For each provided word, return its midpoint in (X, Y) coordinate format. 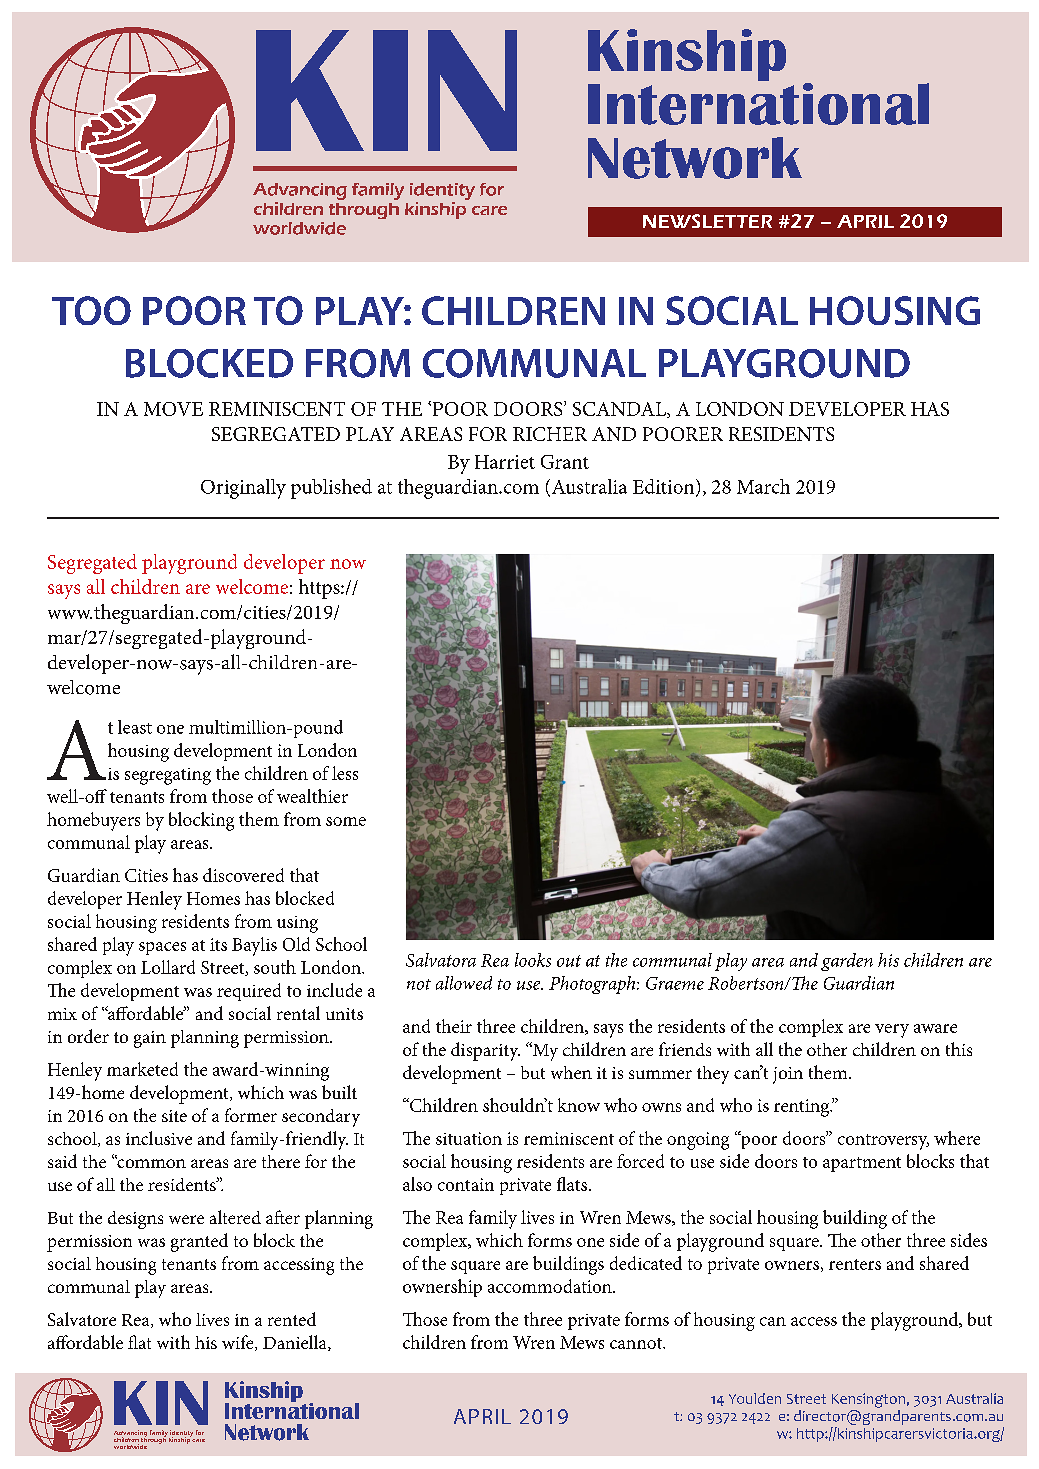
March (763, 486)
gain (150, 1039)
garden (847, 962)
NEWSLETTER (707, 221)
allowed (464, 983)
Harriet (505, 462)
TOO (91, 310)
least (135, 727)
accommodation (551, 1286)
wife (239, 1343)
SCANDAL (621, 410)
